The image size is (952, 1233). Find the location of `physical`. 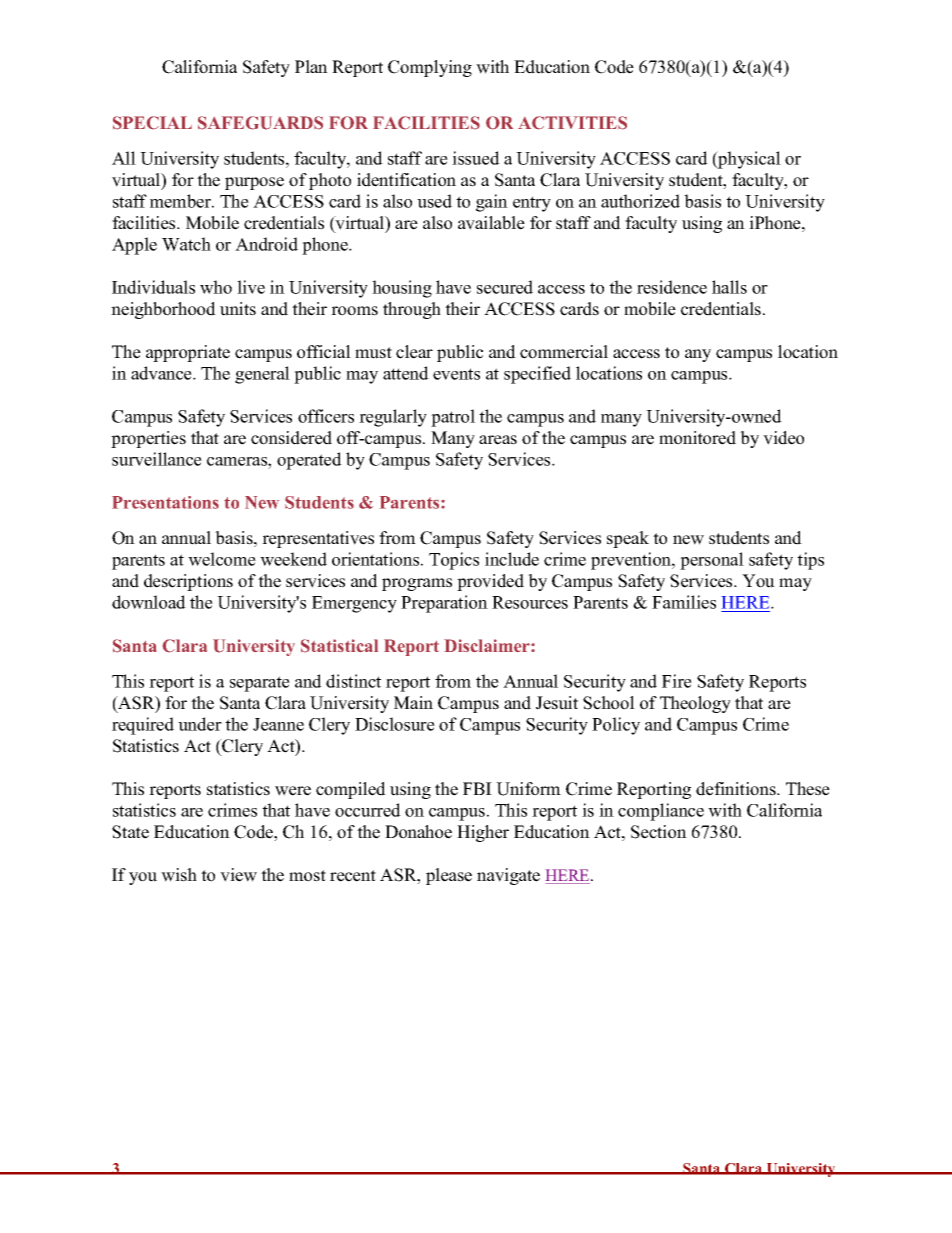

physical is located at coordinates (748, 160).
